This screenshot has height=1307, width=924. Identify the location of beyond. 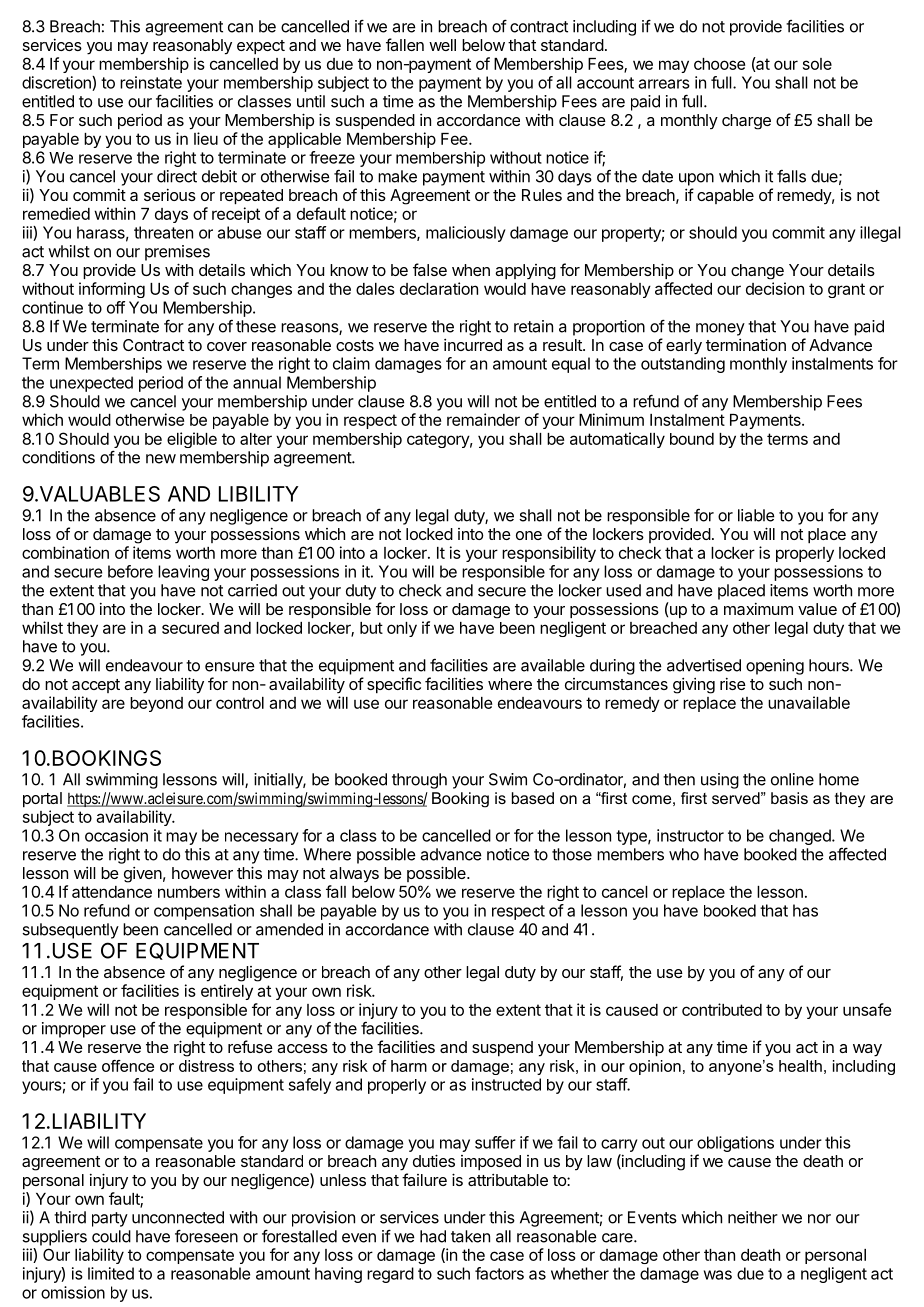
(156, 704).
